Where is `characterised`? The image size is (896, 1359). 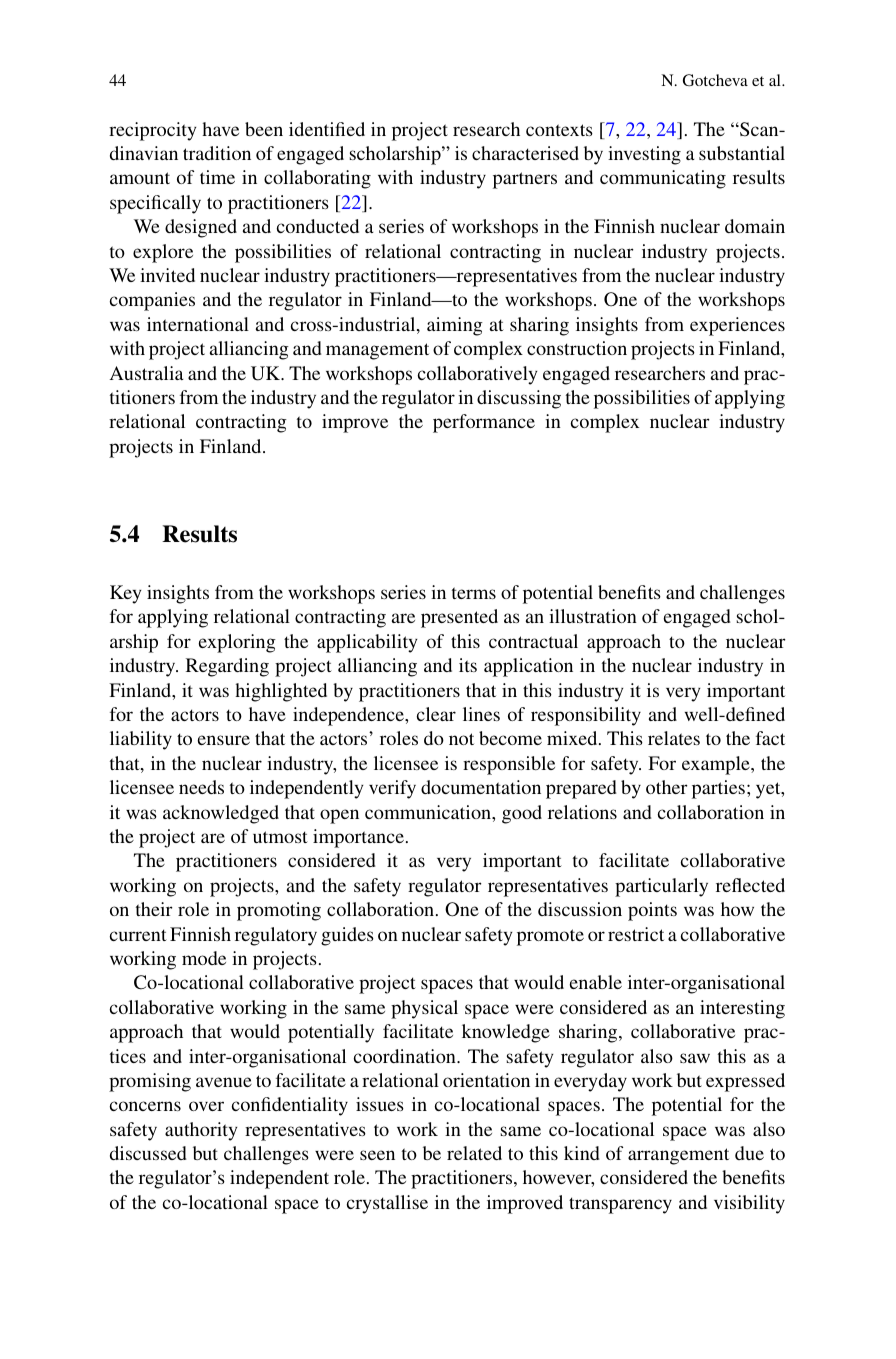 characterised is located at coordinates (525, 153).
